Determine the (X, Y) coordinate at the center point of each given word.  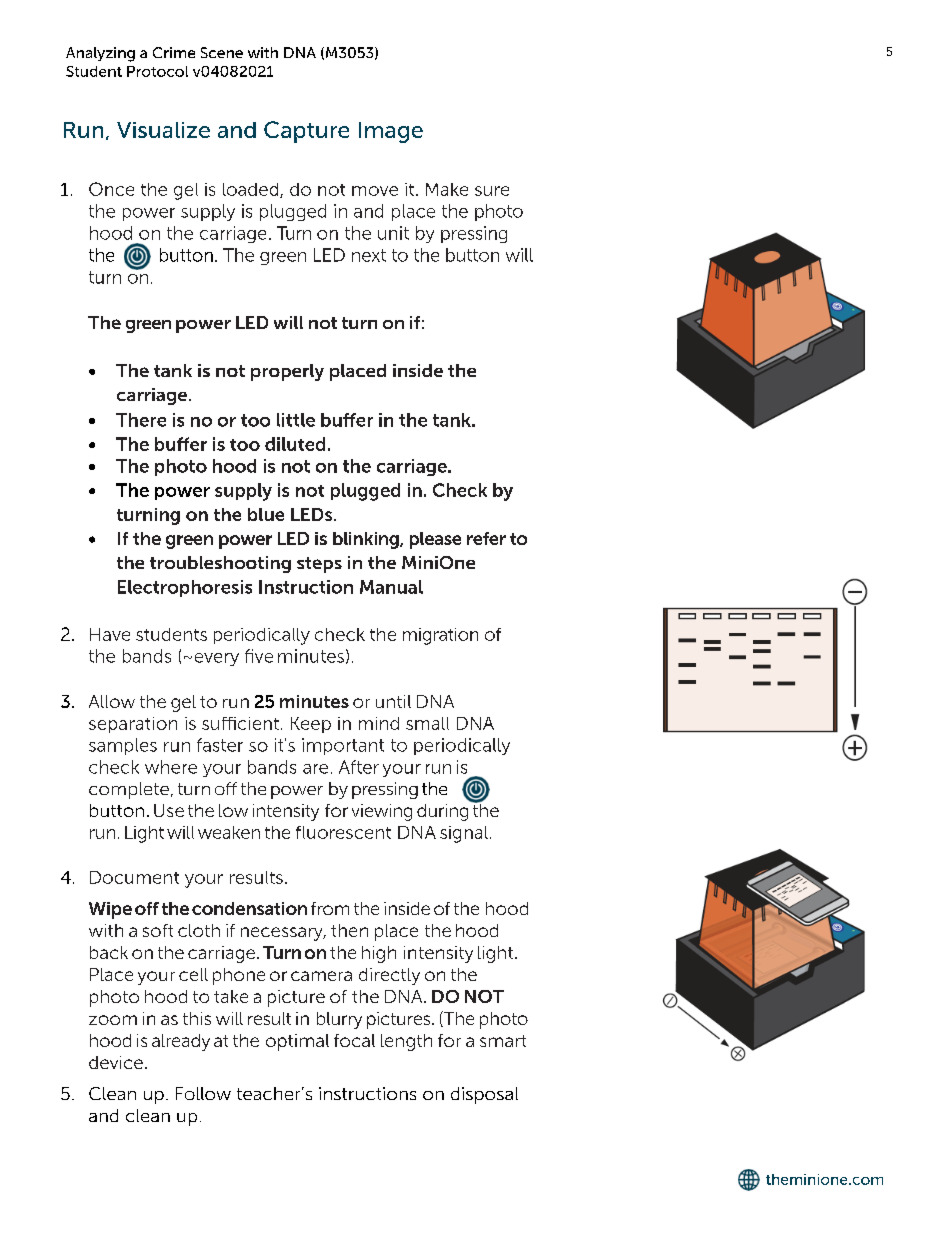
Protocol (157, 71)
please (435, 540)
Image (391, 132)
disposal (484, 1095)
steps (319, 565)
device (116, 1062)
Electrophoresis (185, 588)
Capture (306, 132)
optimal (297, 1042)
